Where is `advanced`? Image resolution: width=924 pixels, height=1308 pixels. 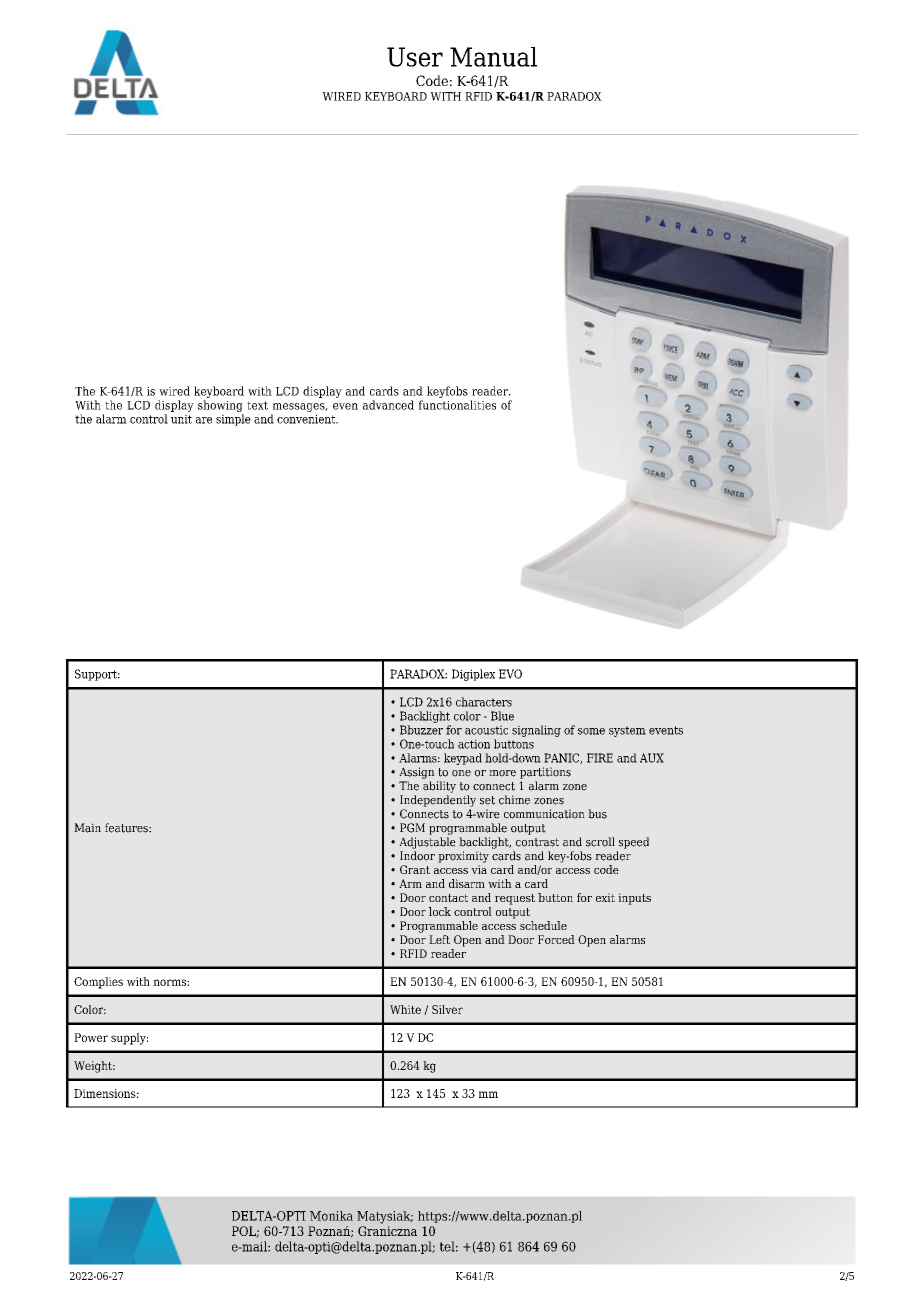
advanced is located at coordinates (388, 405).
